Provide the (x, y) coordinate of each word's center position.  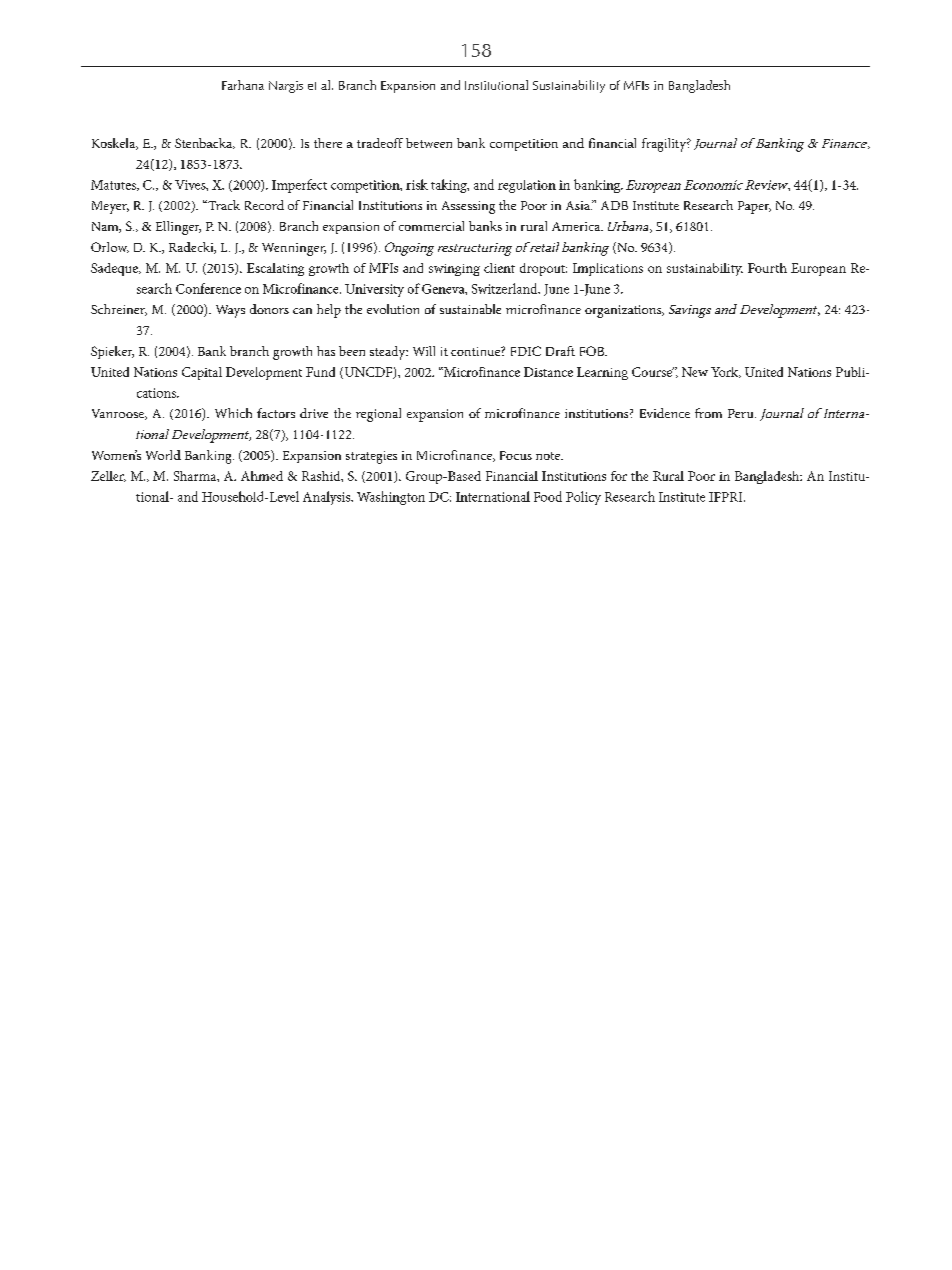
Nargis (286, 87)
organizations (624, 311)
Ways (230, 311)
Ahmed (262, 476)
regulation (527, 186)
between (429, 143)
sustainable (470, 309)
